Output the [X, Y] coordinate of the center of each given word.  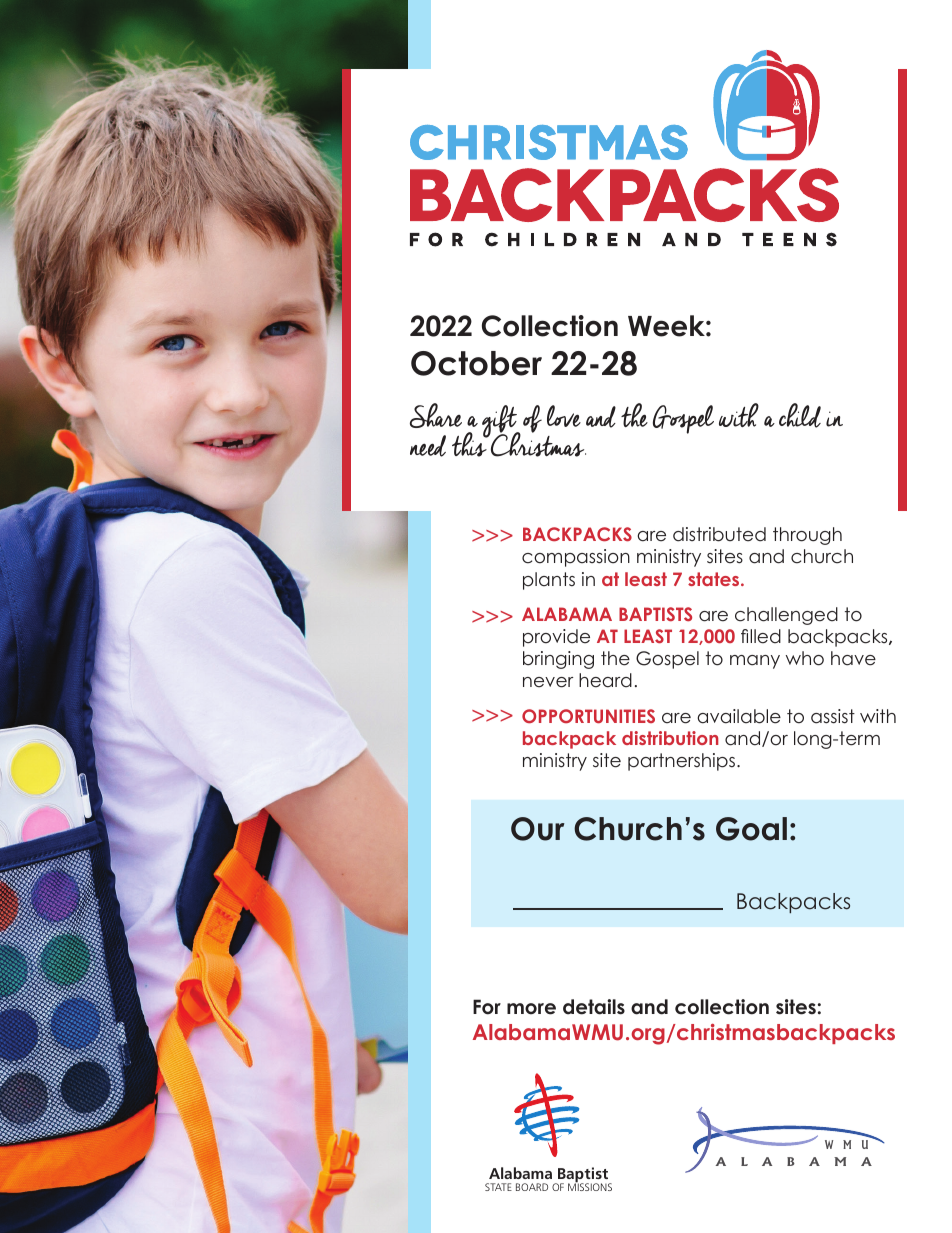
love [564, 416]
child [800, 415]
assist [833, 716]
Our [538, 829]
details [594, 1007]
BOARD [532, 1187]
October [476, 363]
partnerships [683, 762]
